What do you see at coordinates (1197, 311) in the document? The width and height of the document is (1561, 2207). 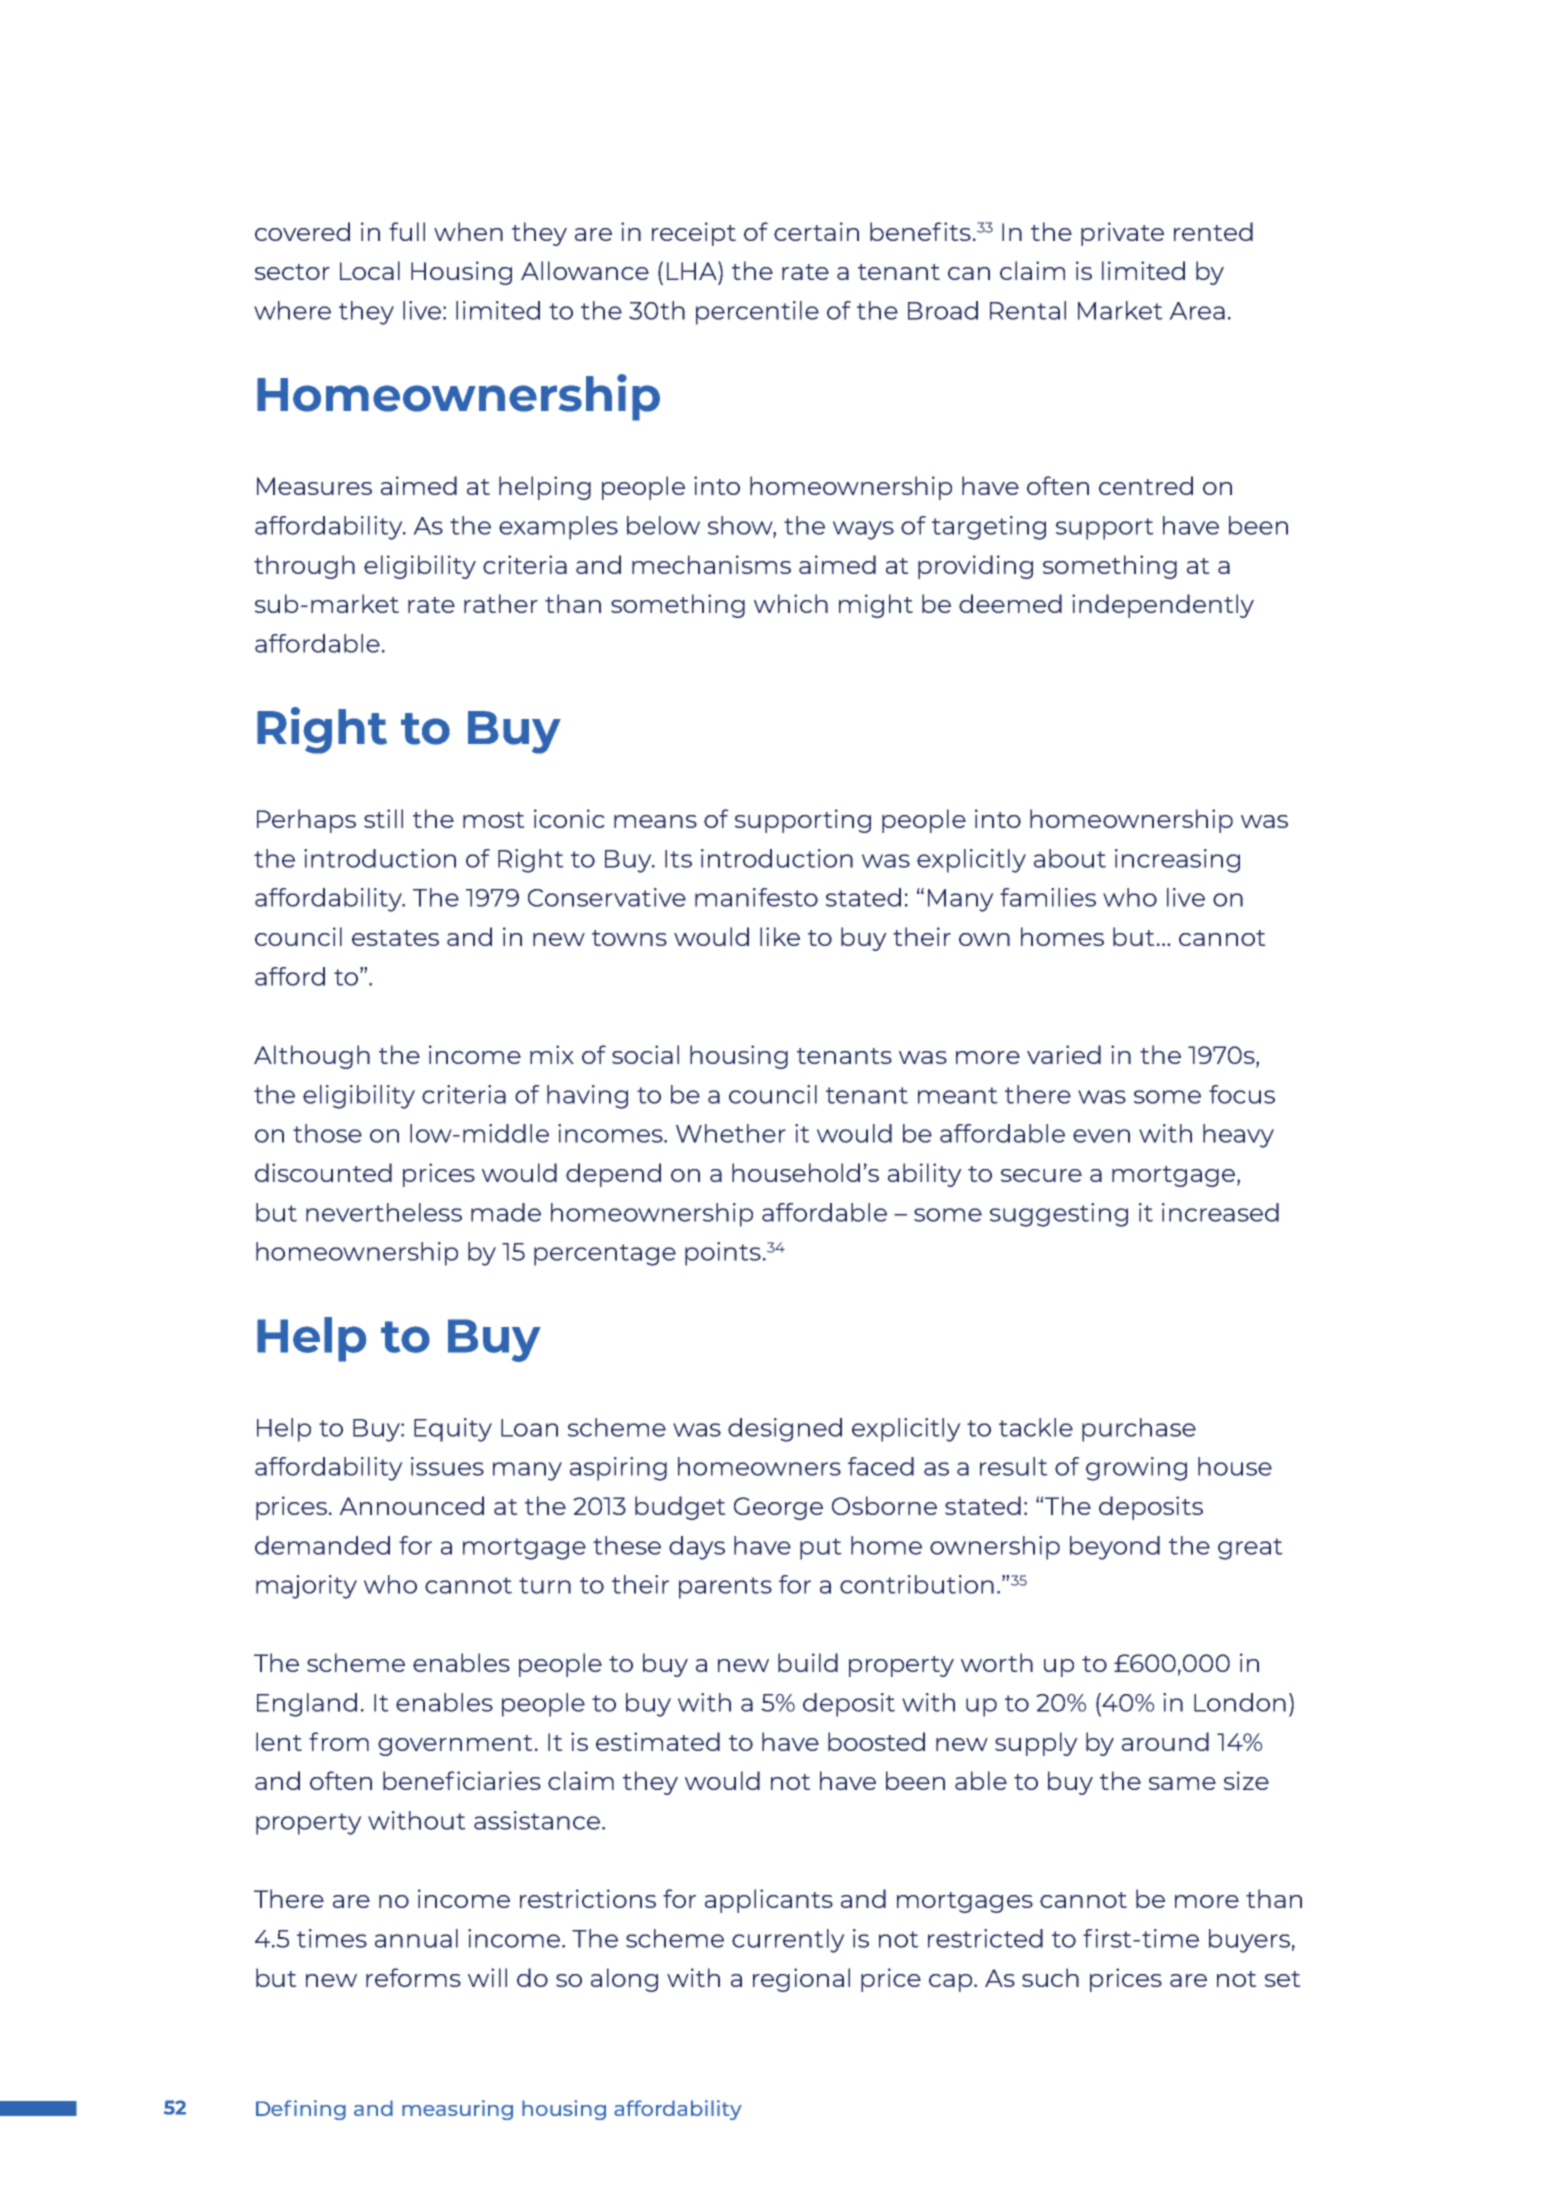 I see `Area` at bounding box center [1197, 311].
